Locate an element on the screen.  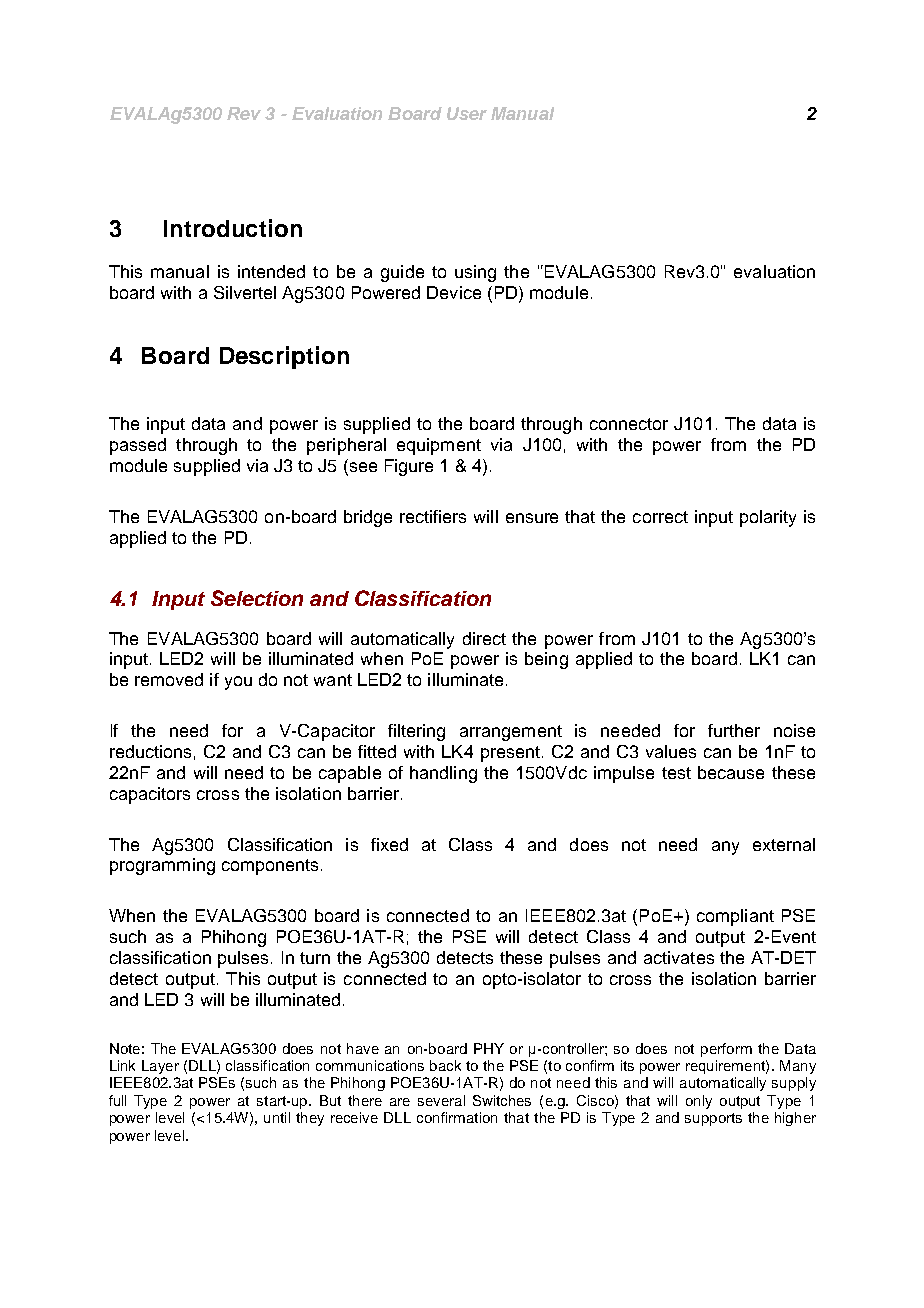
Introduction is located at coordinates (233, 228).
